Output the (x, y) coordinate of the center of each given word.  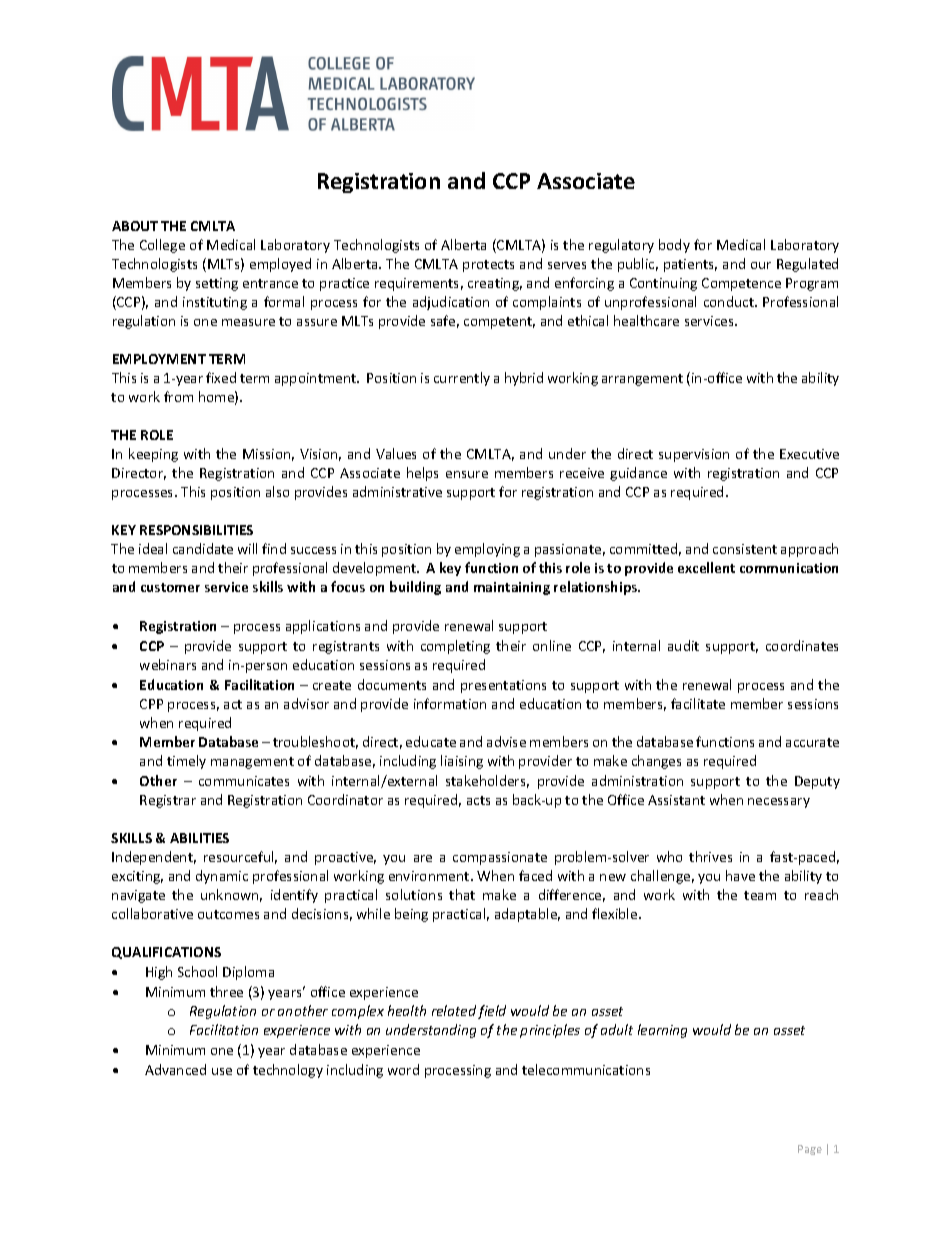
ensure (467, 474)
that (462, 894)
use (222, 1071)
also (277, 491)
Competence (741, 284)
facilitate (698, 703)
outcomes (228, 914)
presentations (503, 686)
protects (488, 266)
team (760, 895)
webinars (168, 664)
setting (217, 284)
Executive (809, 454)
